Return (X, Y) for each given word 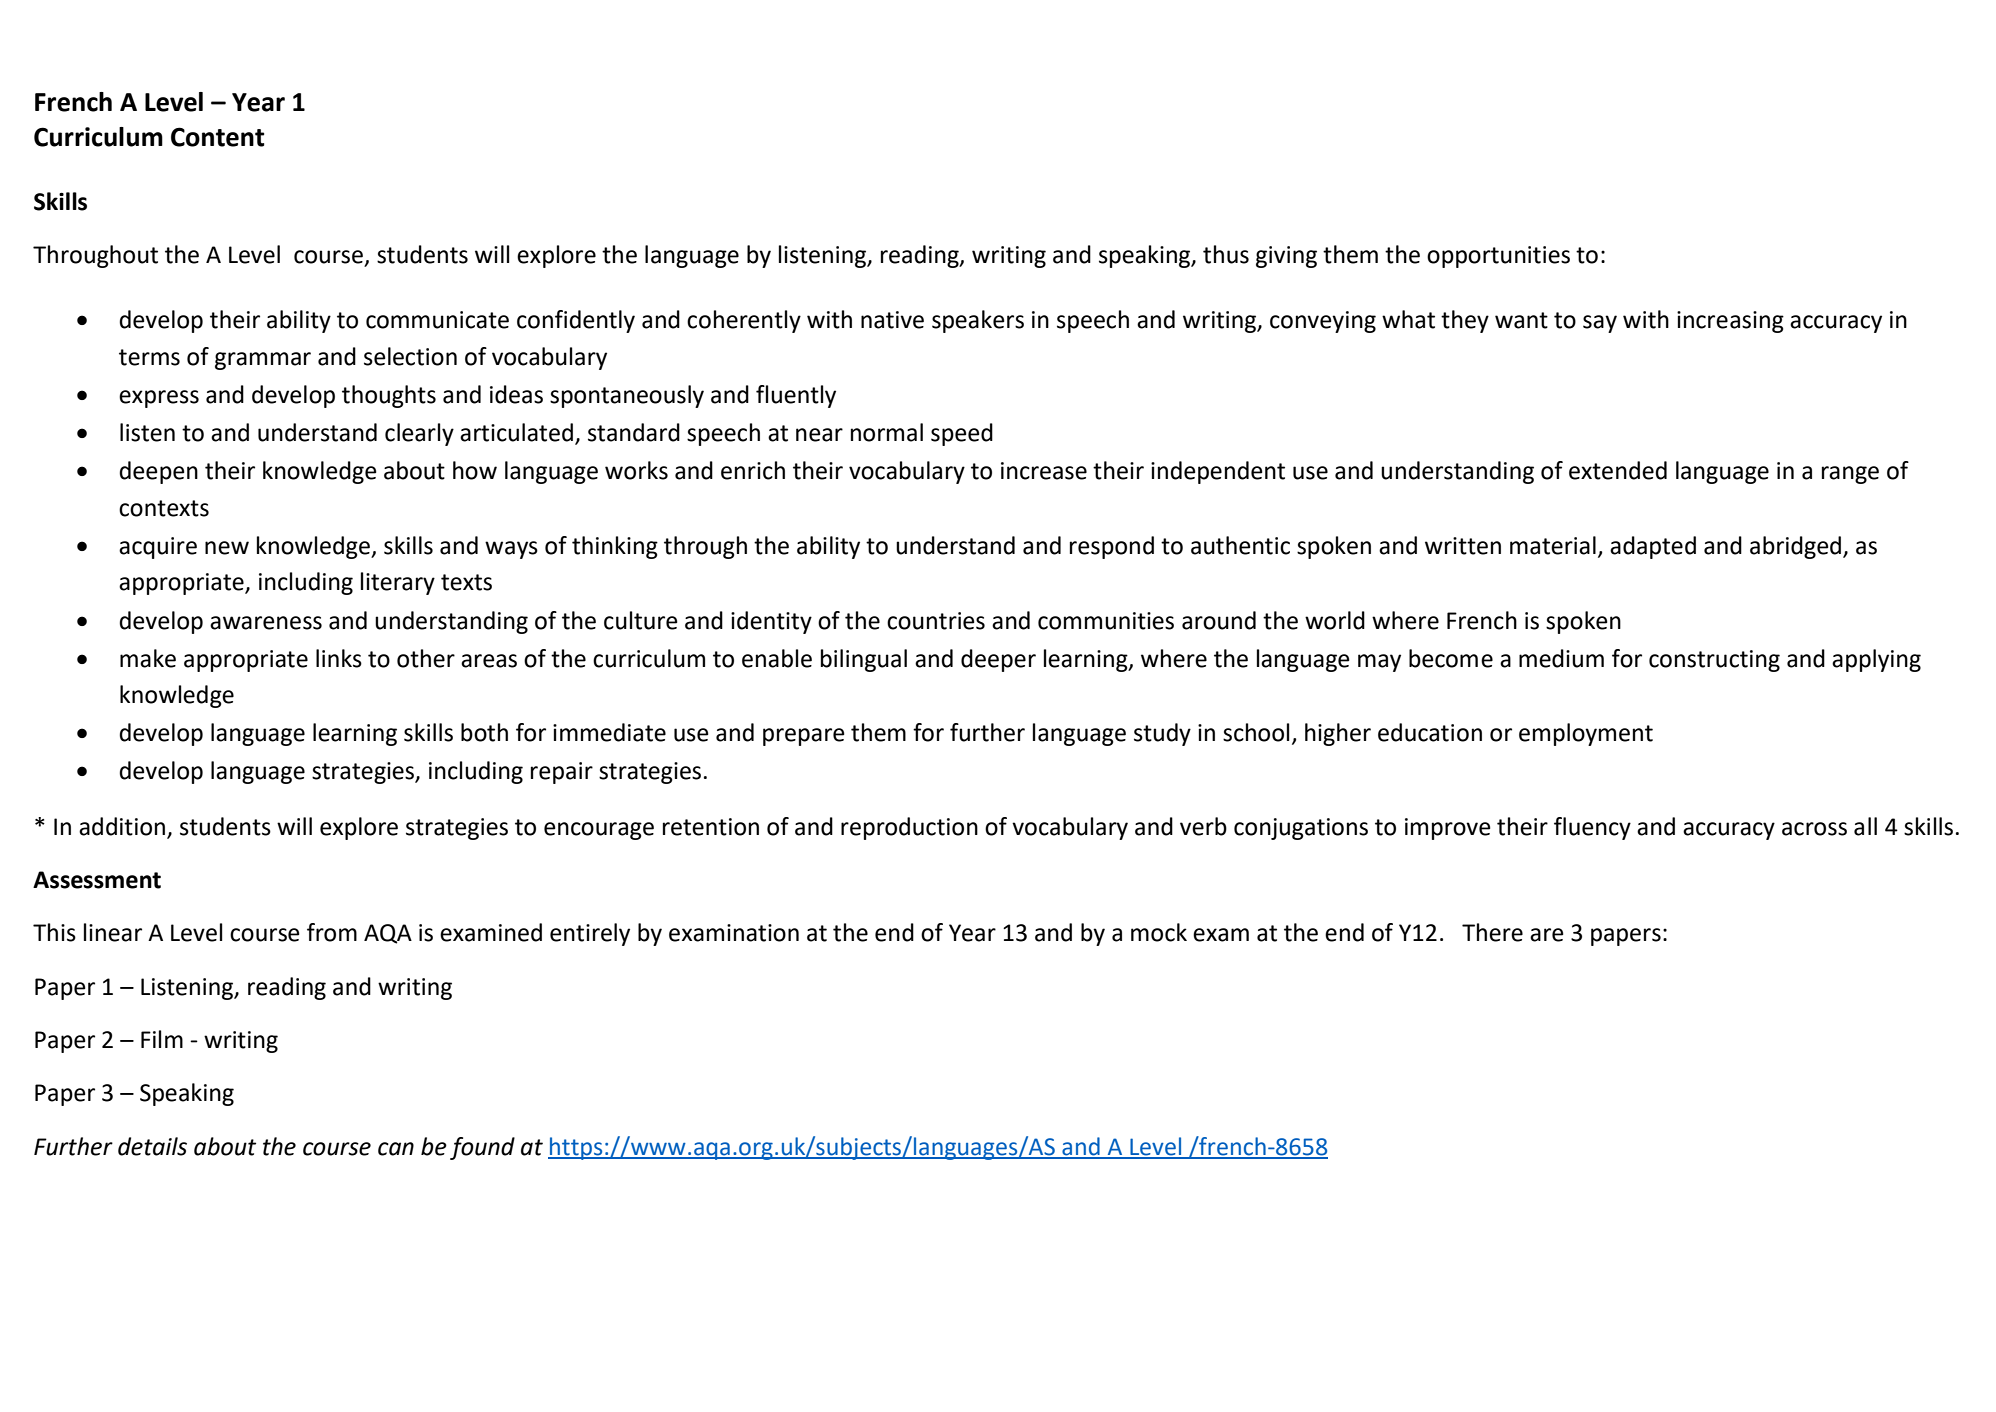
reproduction (909, 828)
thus (1226, 254)
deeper (998, 660)
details (152, 1146)
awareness (266, 623)
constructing (1714, 661)
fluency (1592, 828)
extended (1618, 470)
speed (962, 434)
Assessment (97, 880)
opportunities (1498, 257)
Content (218, 137)
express (159, 399)
